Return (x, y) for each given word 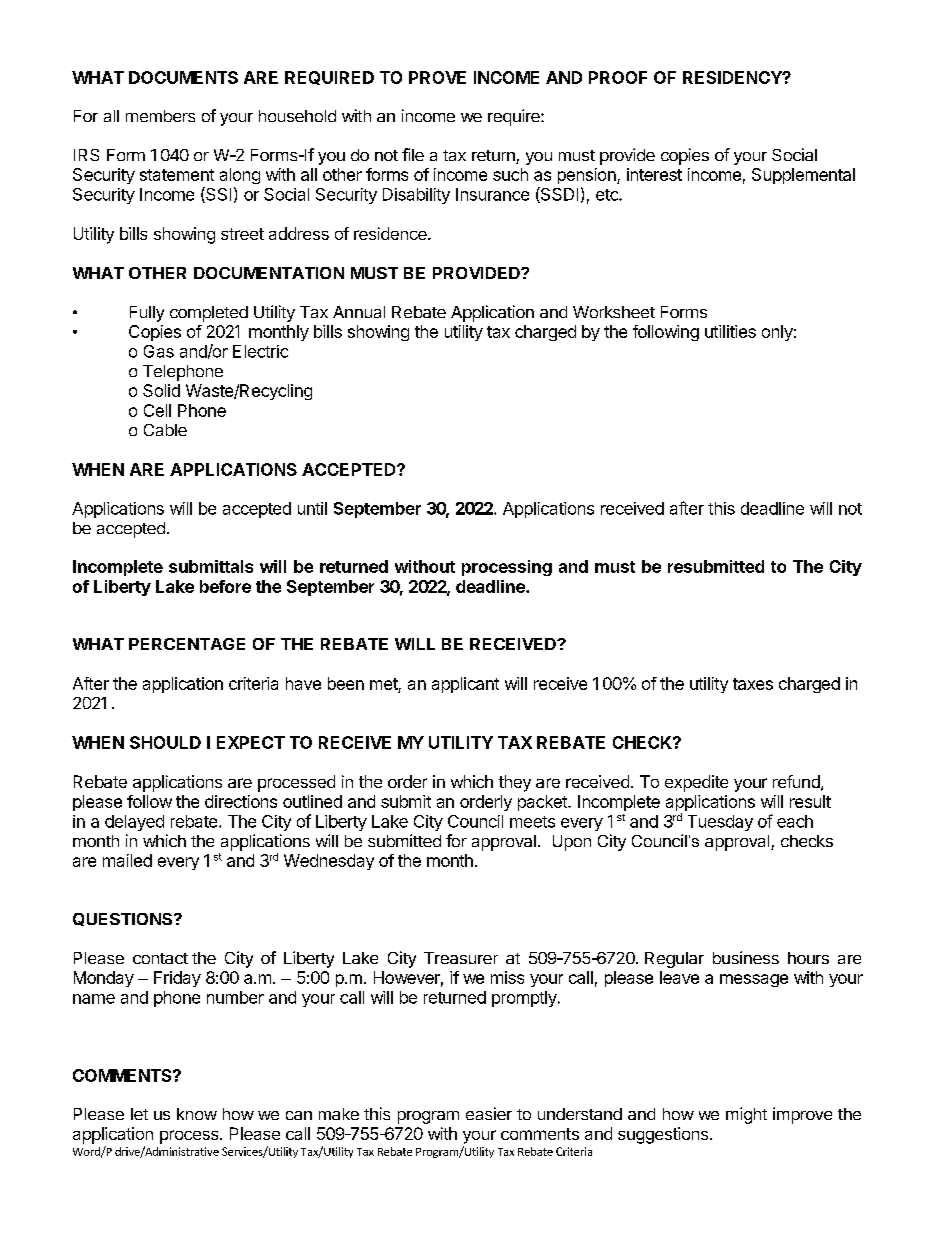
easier (489, 1113)
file (413, 154)
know (197, 1114)
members (160, 116)
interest (654, 174)
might (746, 1115)
